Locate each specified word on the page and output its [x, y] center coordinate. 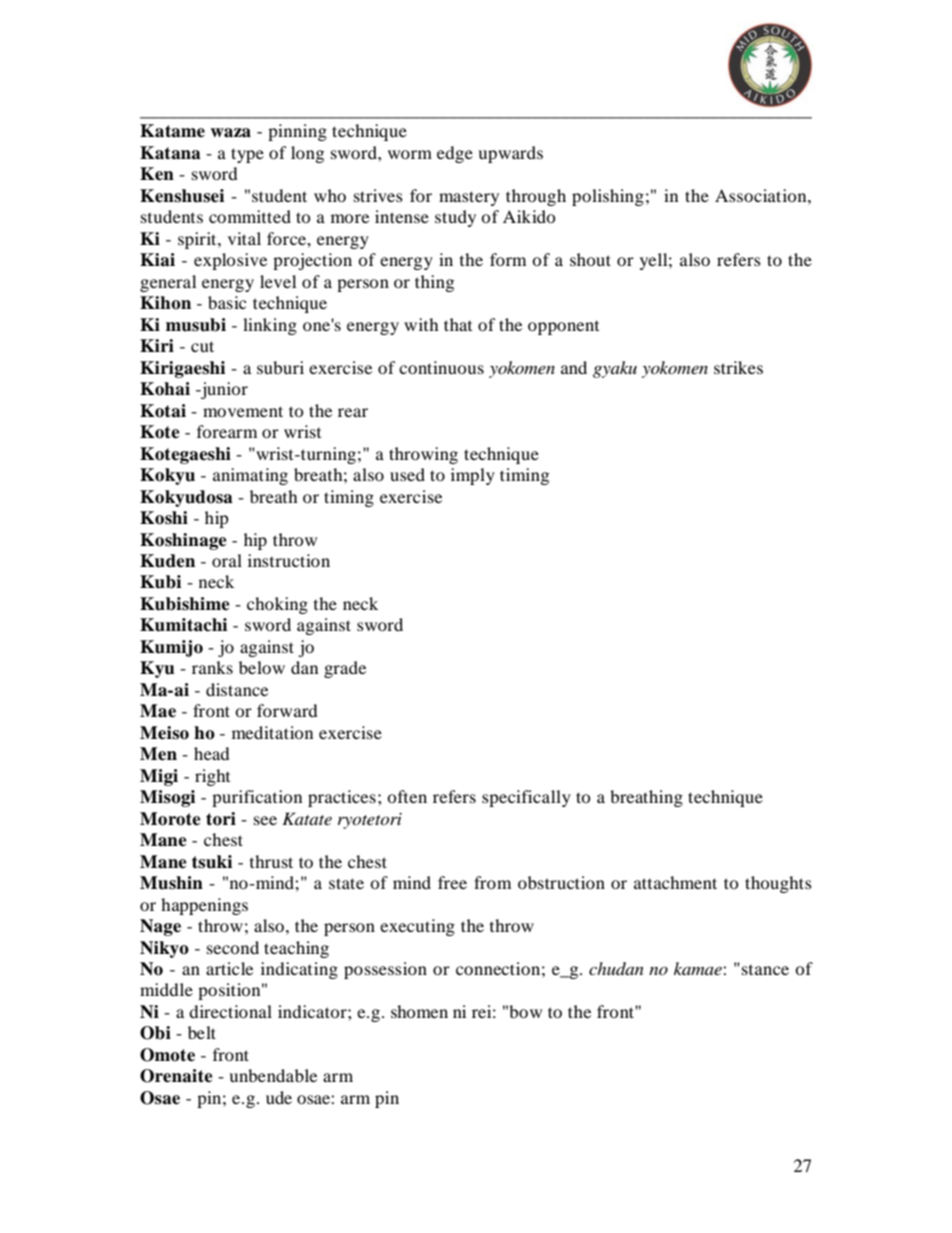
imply [473, 476]
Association [762, 195]
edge [455, 154]
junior [223, 390]
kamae [699, 968]
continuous [441, 367]
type [247, 155]
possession [385, 970]
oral [227, 560]
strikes [738, 367]
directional [230, 1011]
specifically [526, 798]
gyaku [615, 369]
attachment [675, 882]
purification [257, 798]
